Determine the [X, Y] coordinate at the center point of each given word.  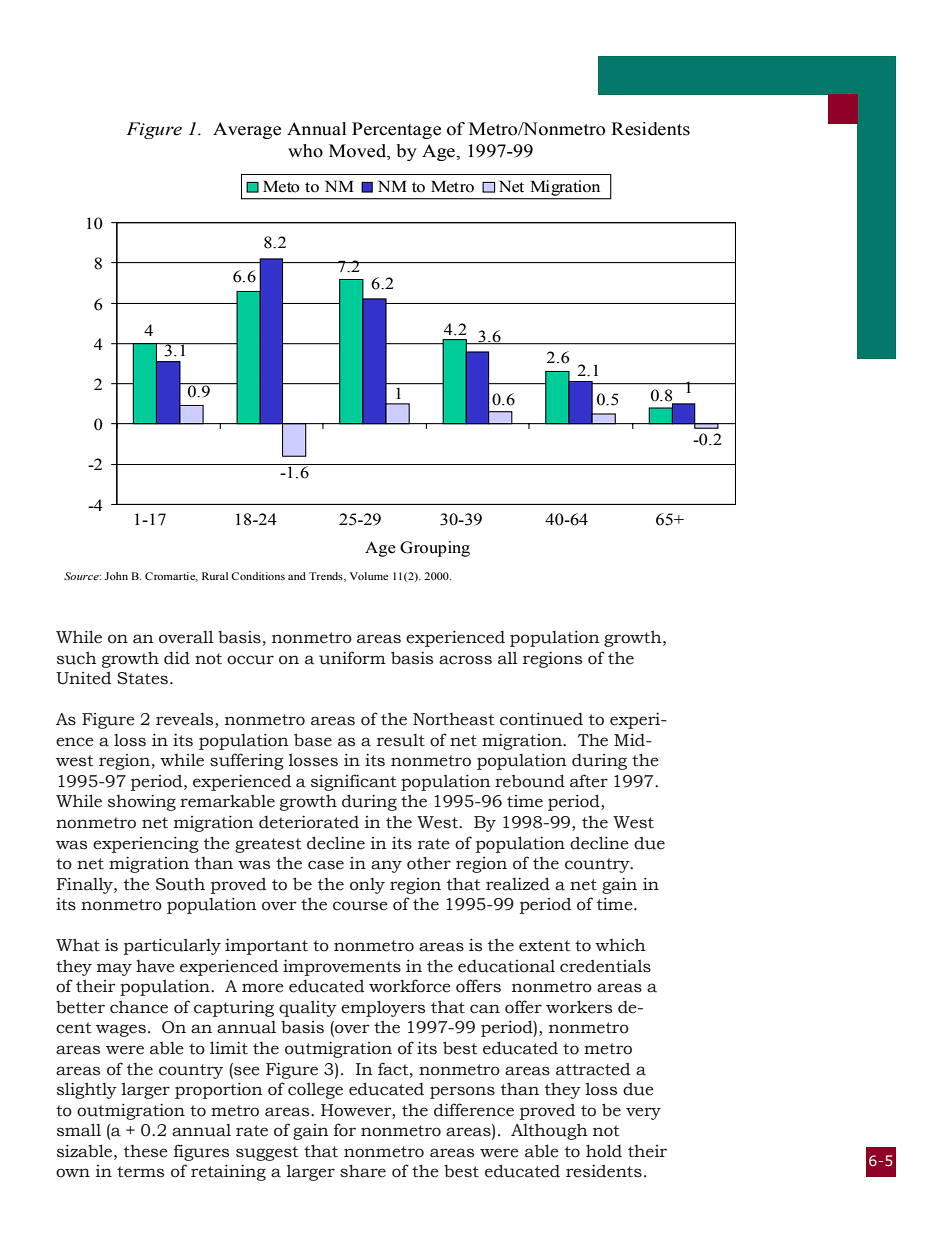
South [180, 884]
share [363, 1171]
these [146, 1151]
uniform [352, 658]
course [360, 906]
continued [541, 719]
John [116, 576]
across [465, 660]
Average [247, 130]
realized [518, 884]
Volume [369, 576]
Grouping [435, 549]
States [144, 678]
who [305, 151]
